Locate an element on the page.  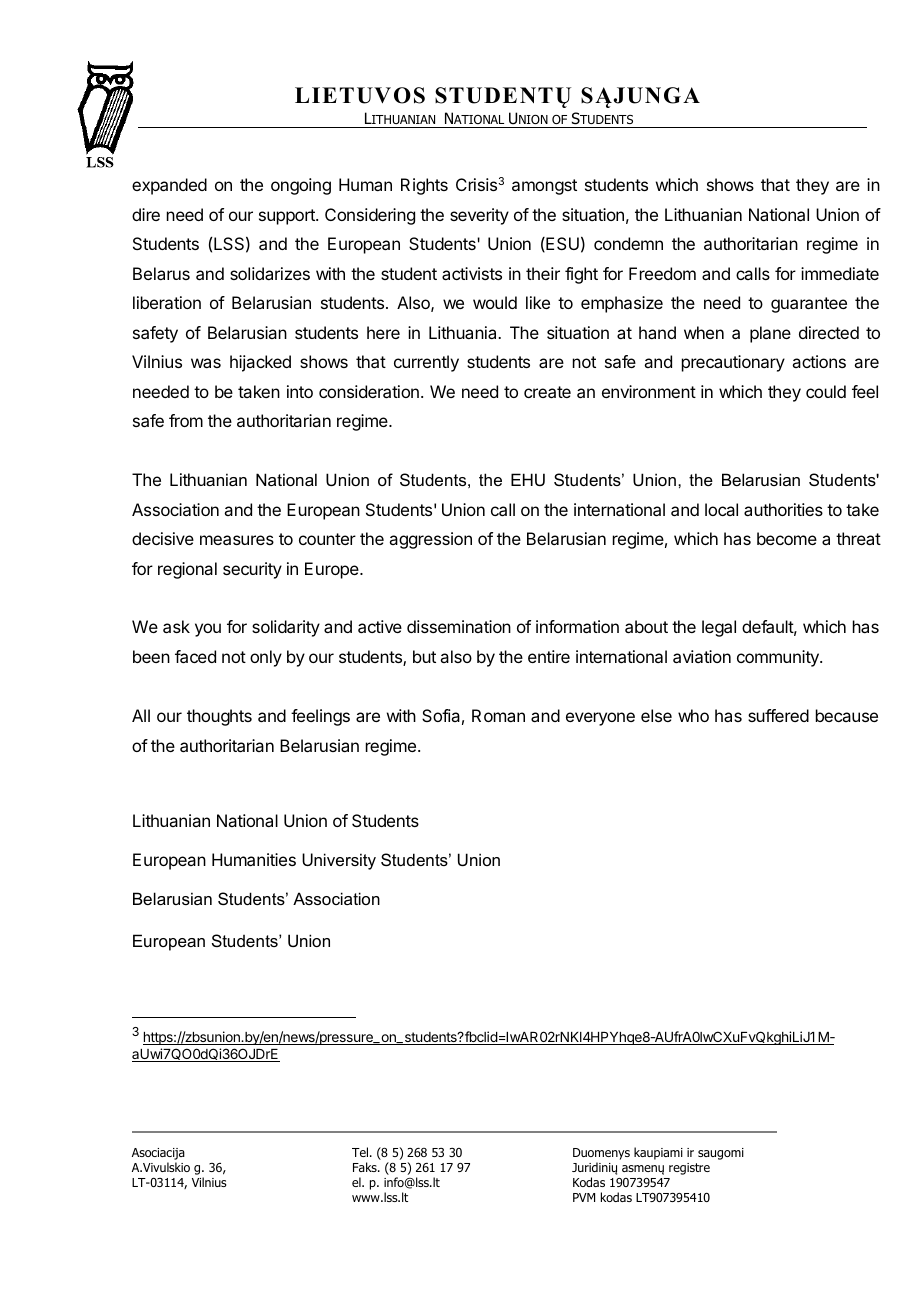
severity is located at coordinates (479, 216).
